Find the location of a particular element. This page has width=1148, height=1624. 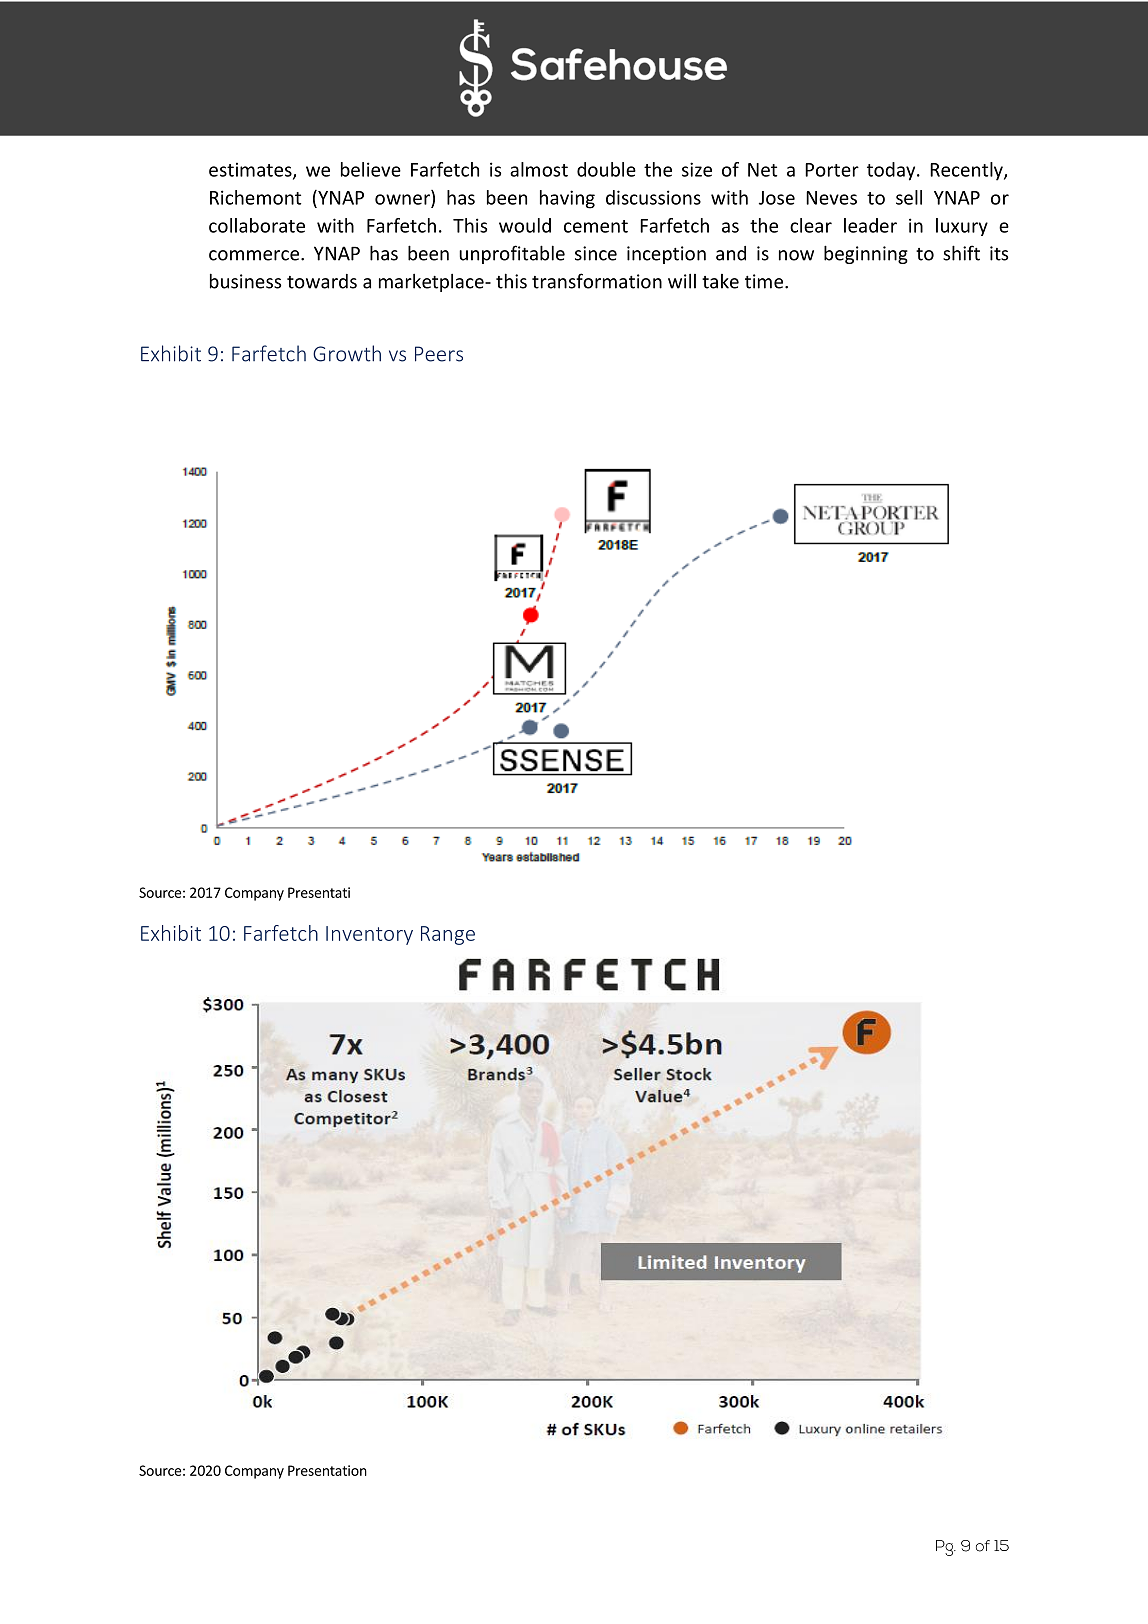

beginning is located at coordinates (866, 254).
